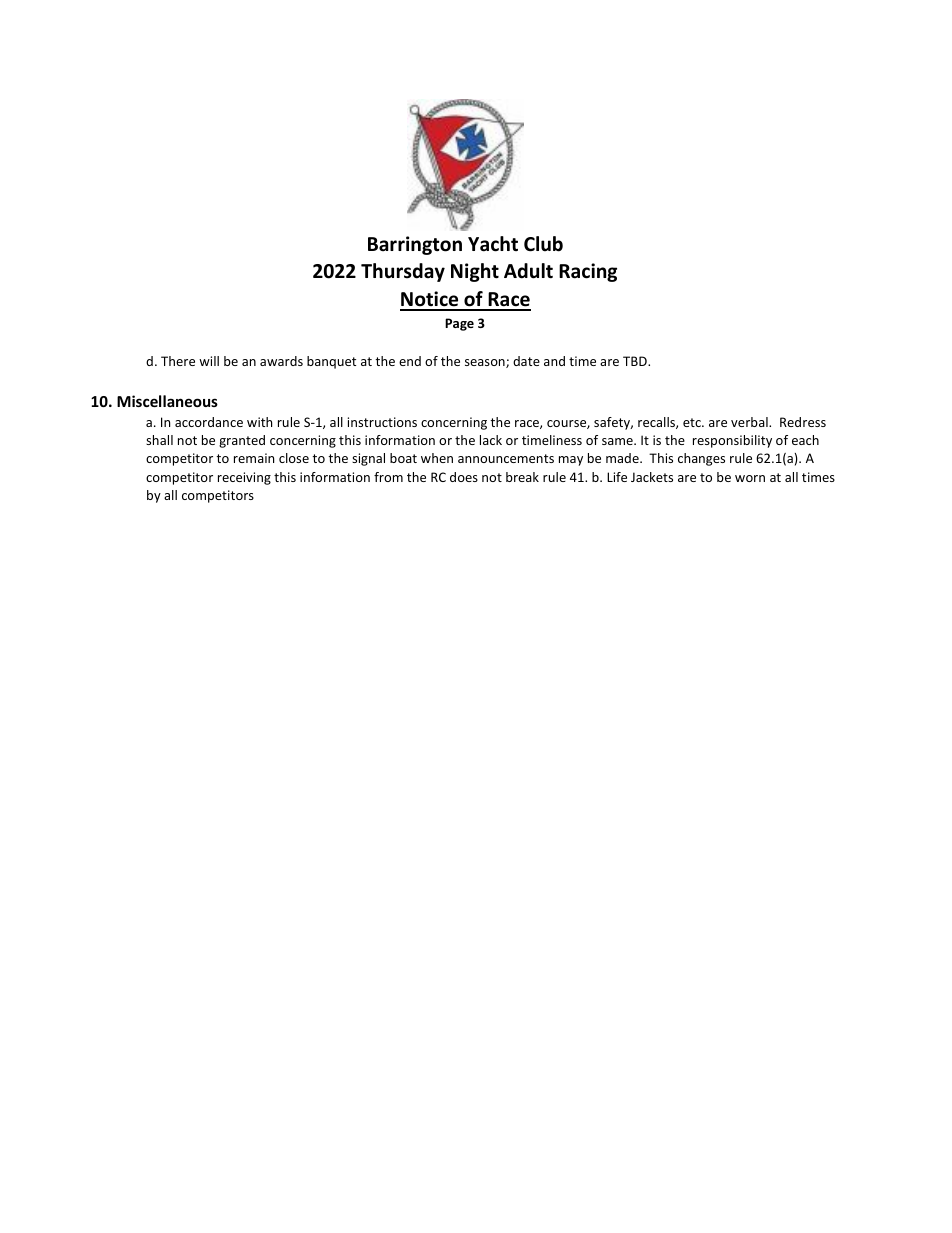 The image size is (952, 1233). Describe the element at coordinates (415, 245) in the page. I see `Barrington` at that location.
